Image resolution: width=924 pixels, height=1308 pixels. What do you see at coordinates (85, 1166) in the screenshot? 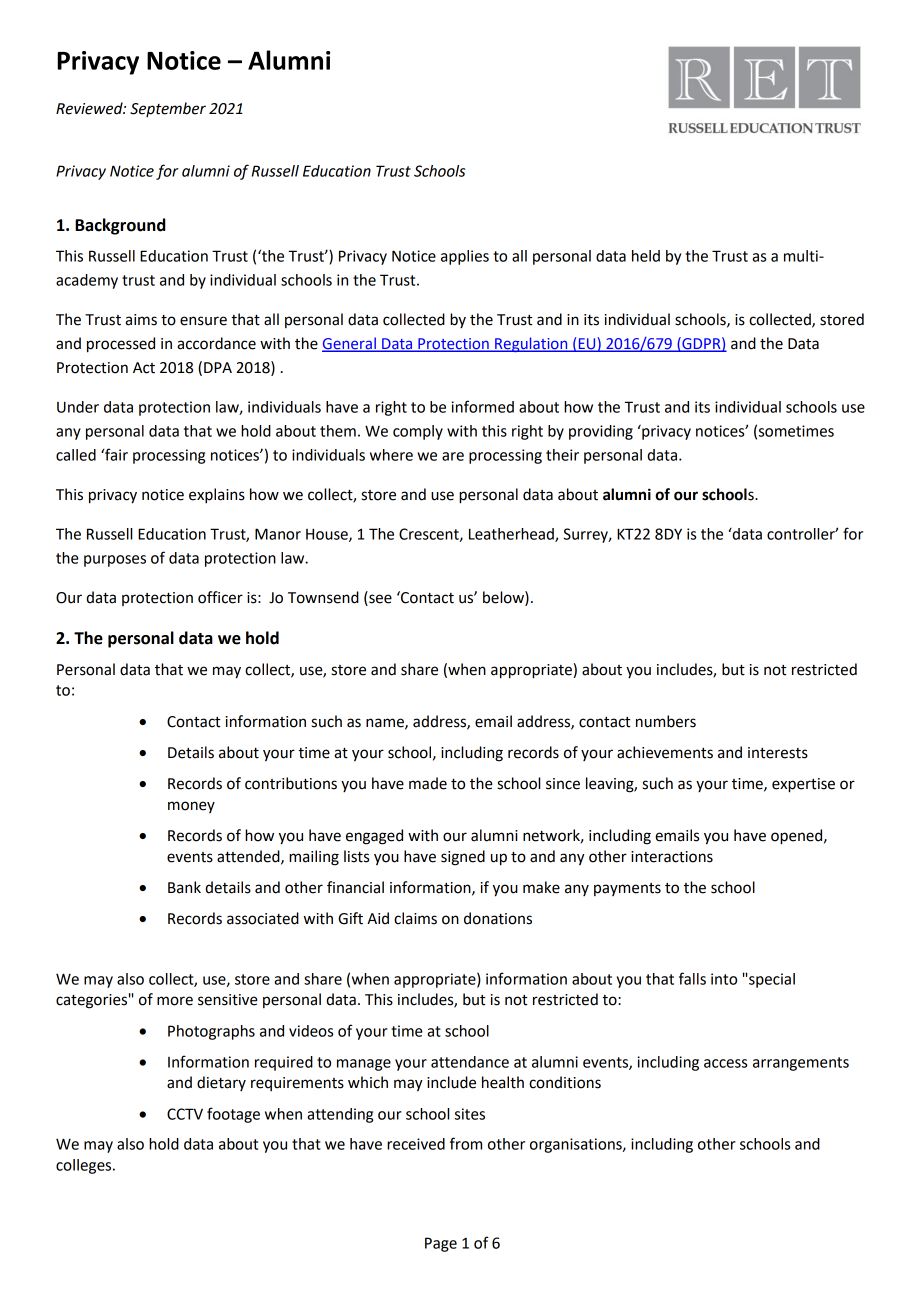
I see `colleges` at bounding box center [85, 1166].
